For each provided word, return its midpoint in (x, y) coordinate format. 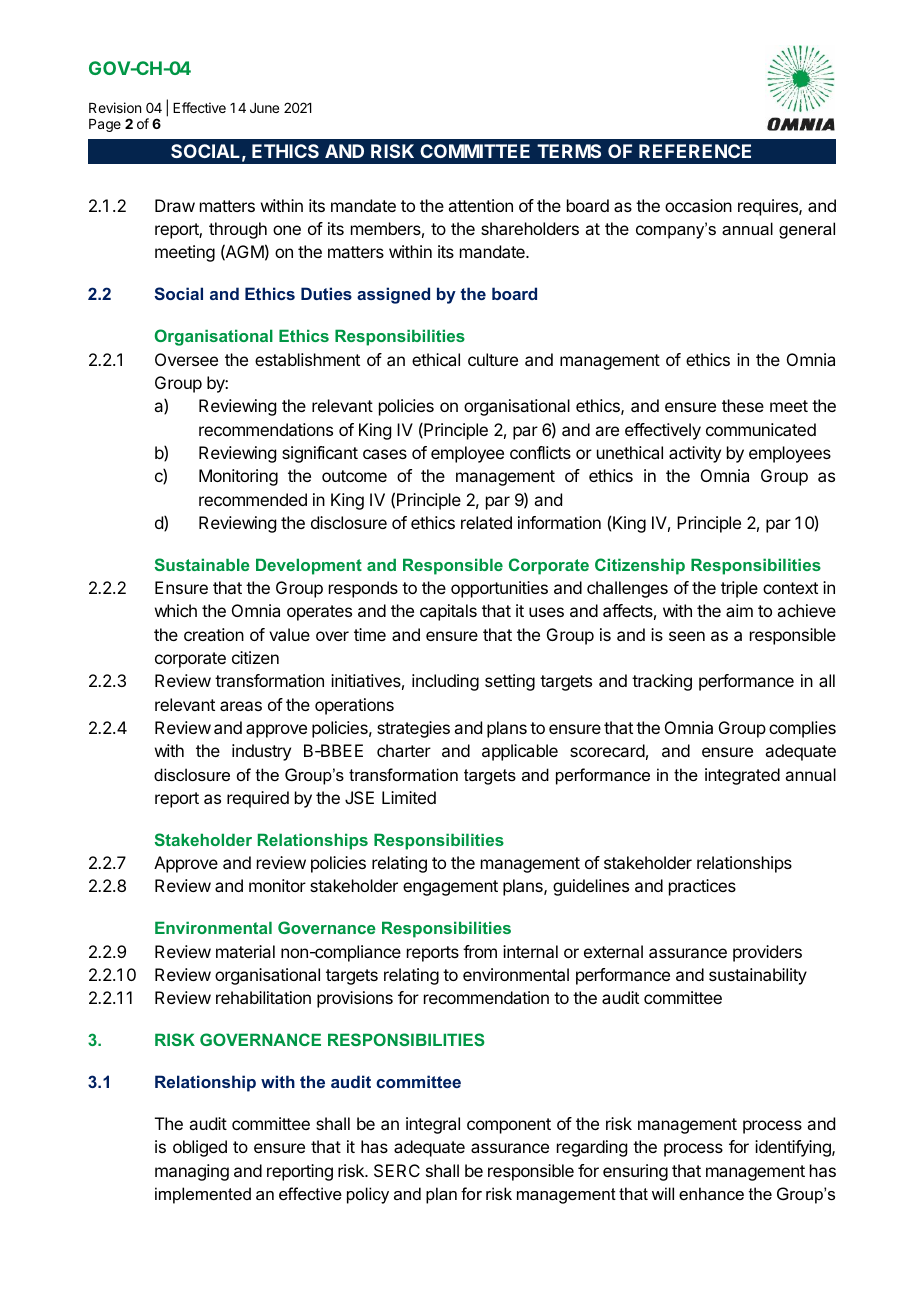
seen (687, 636)
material (245, 951)
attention (480, 205)
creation (214, 634)
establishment (307, 359)
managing (192, 1172)
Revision (115, 107)
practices (702, 887)
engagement (450, 888)
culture (493, 359)
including (445, 682)
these (743, 405)
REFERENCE (695, 151)
